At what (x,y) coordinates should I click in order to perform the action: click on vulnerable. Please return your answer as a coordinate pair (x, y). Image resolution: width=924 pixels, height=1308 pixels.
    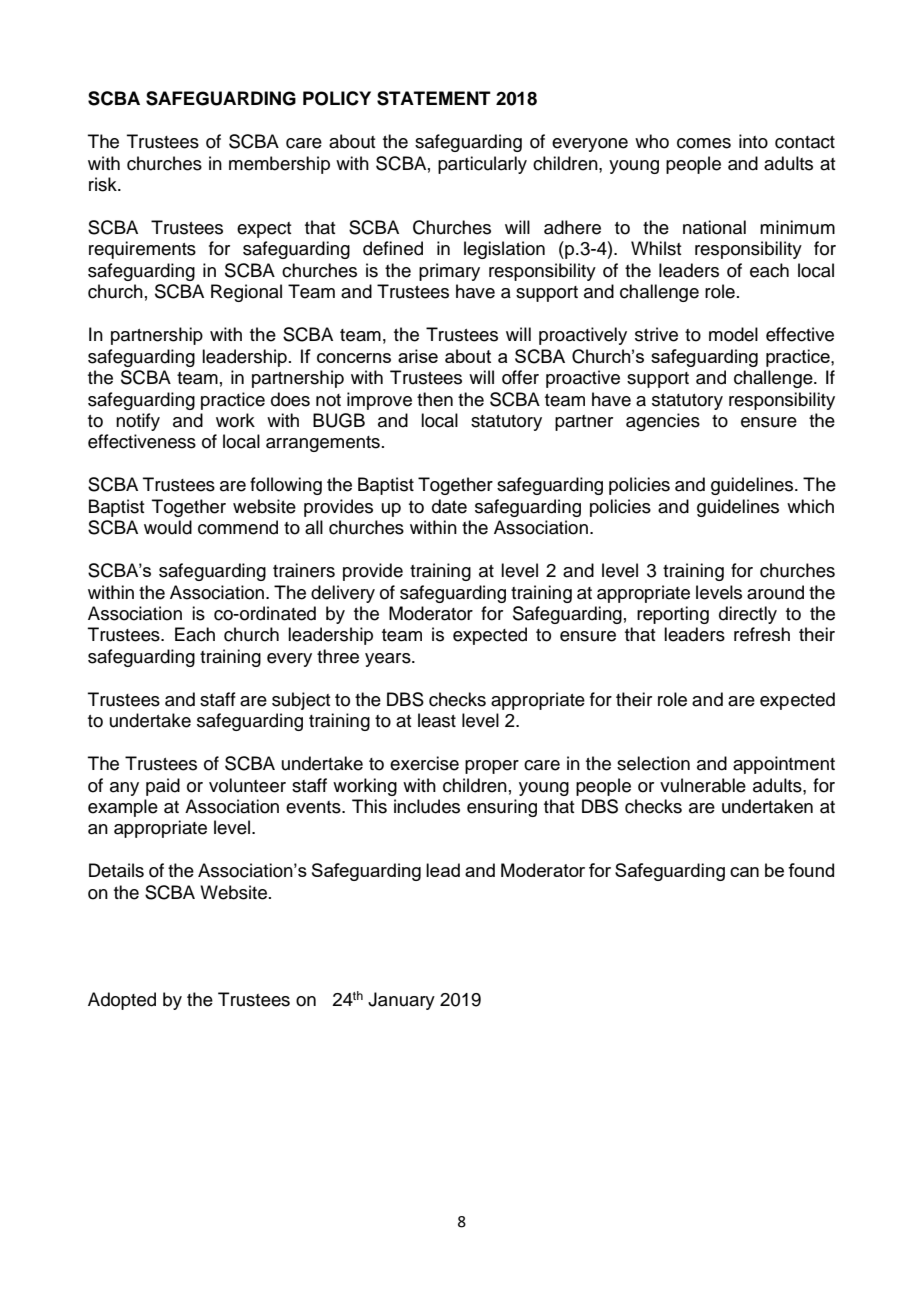
    Looking at the image, I should click on (703, 785).
